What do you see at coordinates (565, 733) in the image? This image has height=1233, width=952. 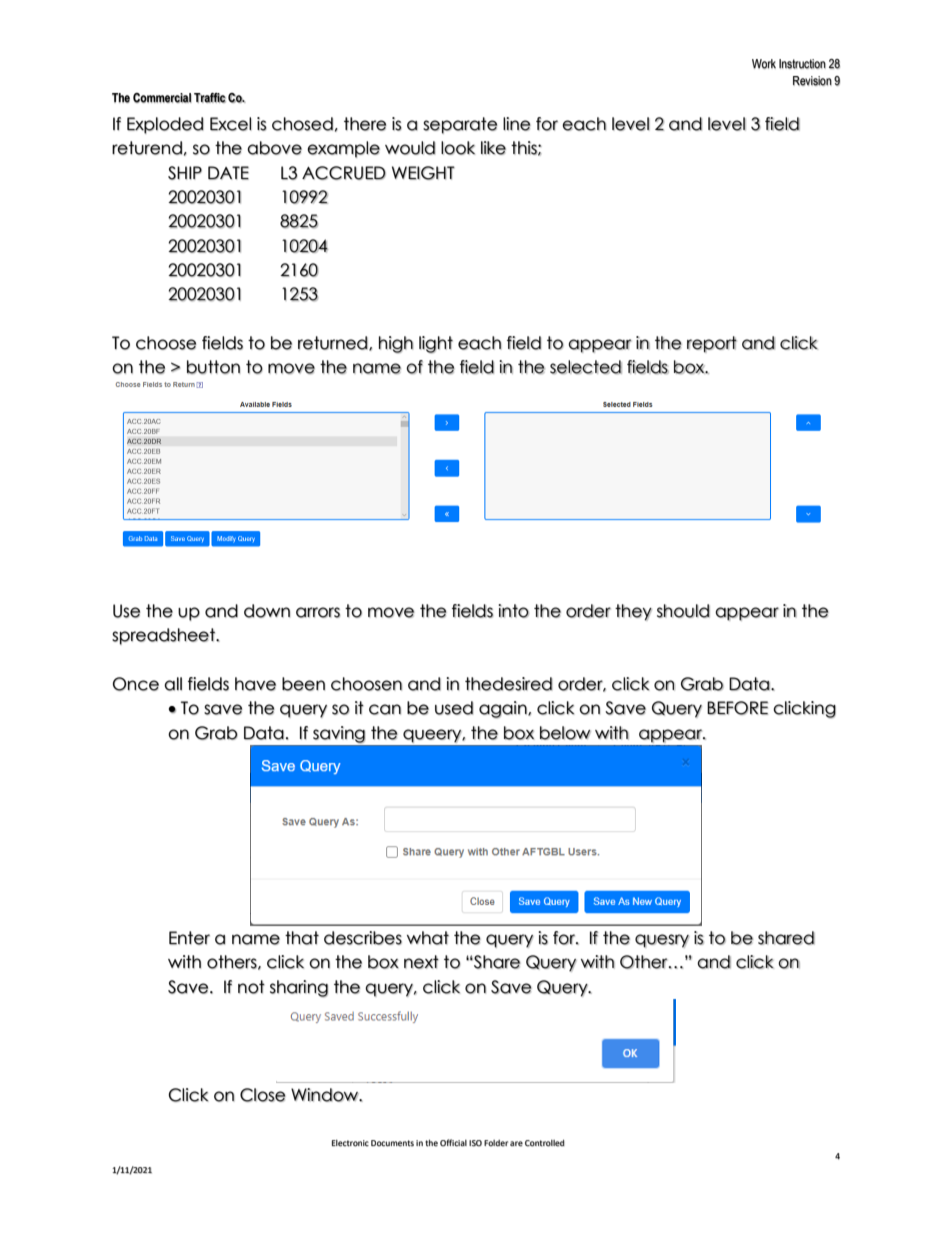 I see `below` at bounding box center [565, 733].
